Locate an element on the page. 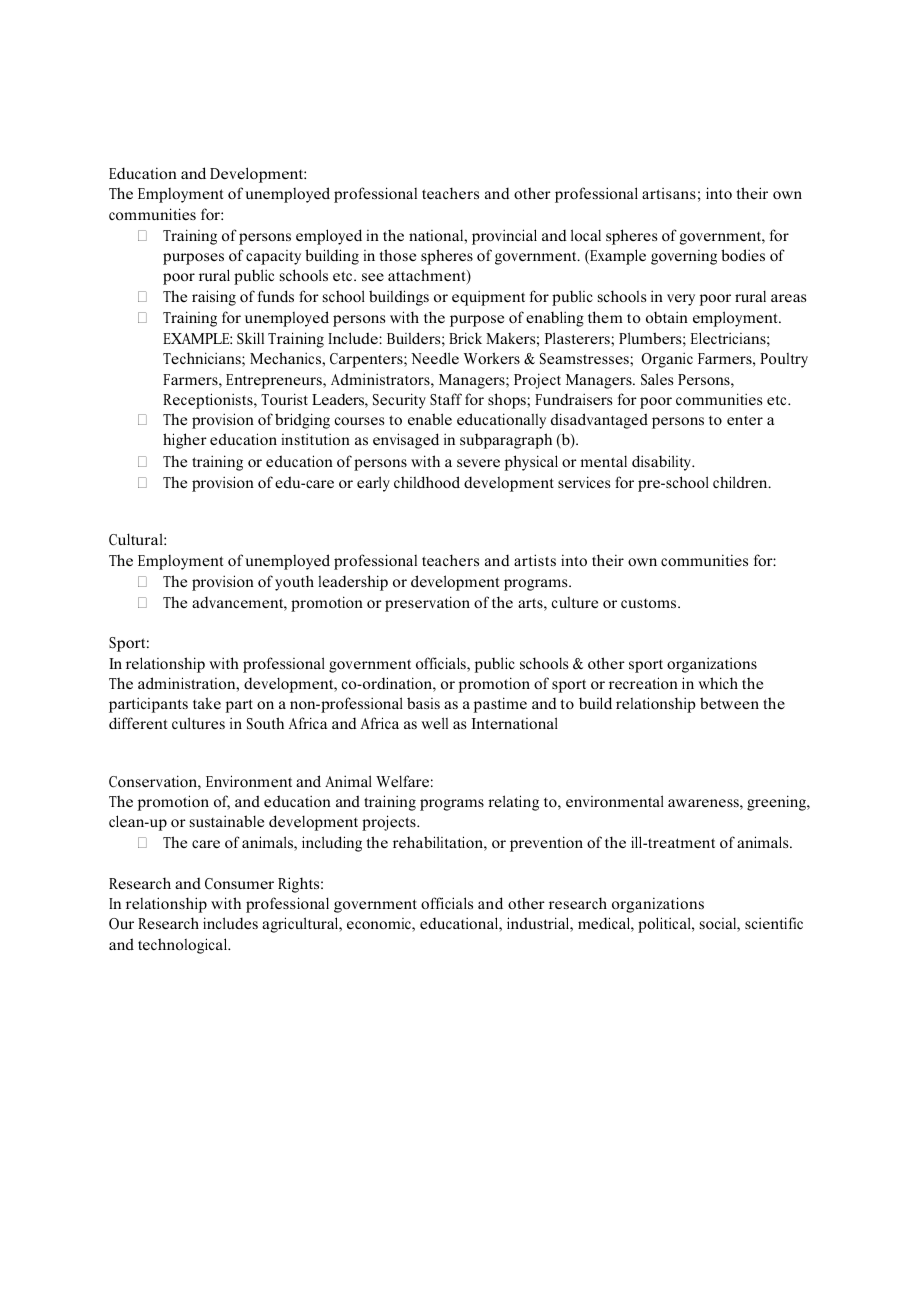 The width and height of the image is (924, 1308). preservation is located at coordinates (427, 604).
